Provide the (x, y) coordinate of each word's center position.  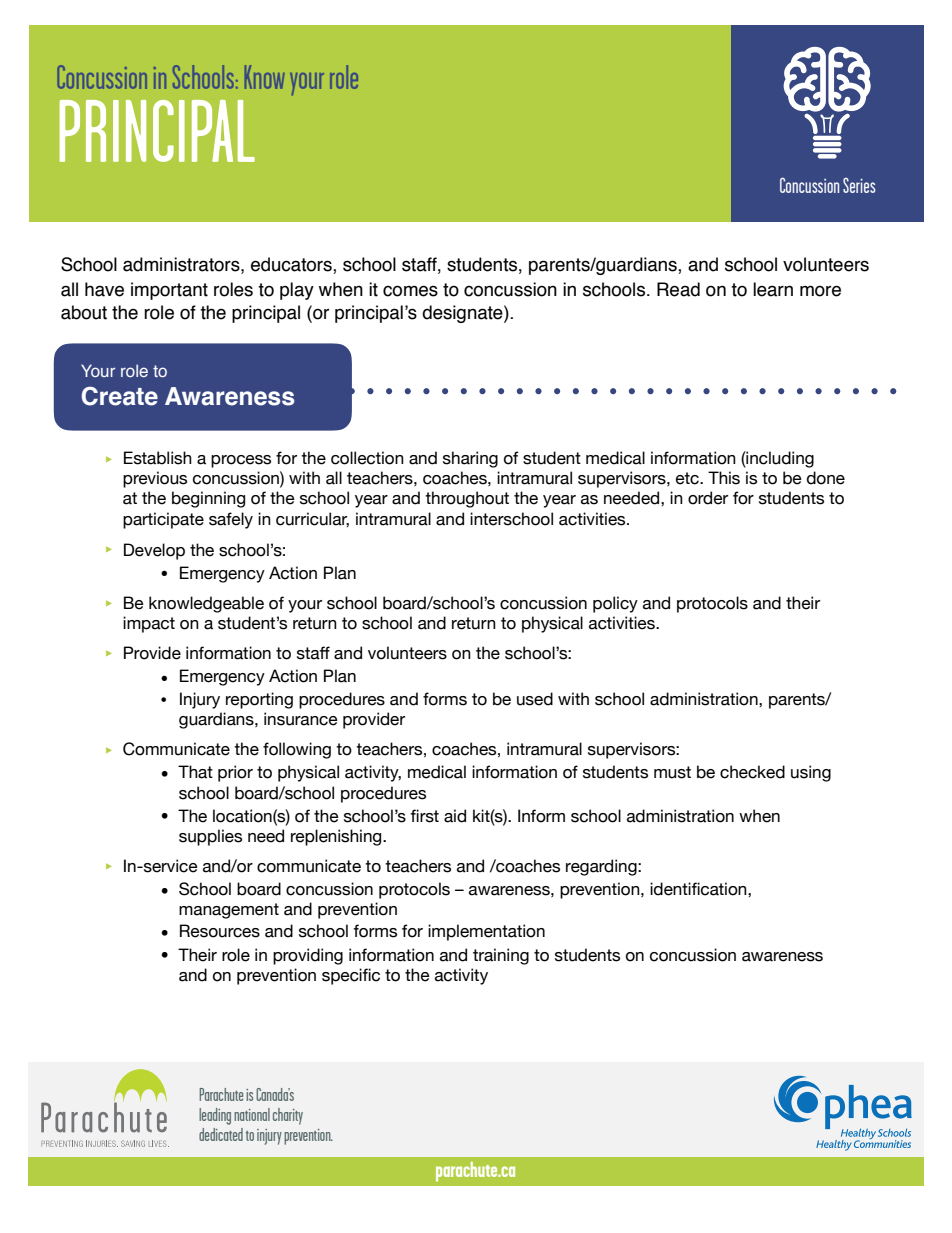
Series (859, 185)
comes (410, 291)
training (501, 956)
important (169, 291)
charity (288, 1116)
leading (215, 1116)
